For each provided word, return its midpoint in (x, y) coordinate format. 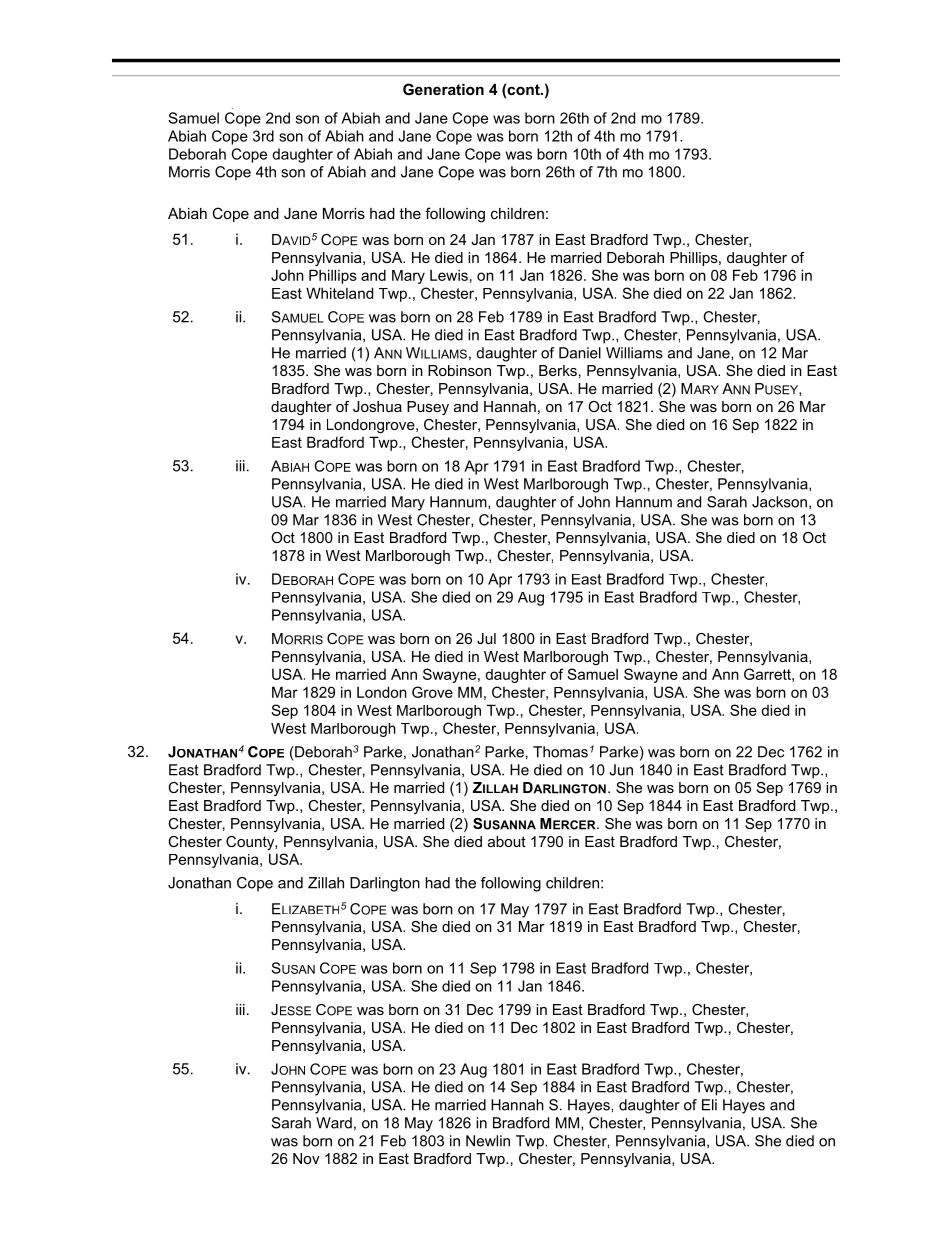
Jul (486, 638)
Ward (334, 1123)
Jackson (779, 502)
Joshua (377, 406)
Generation (443, 89)
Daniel (580, 353)
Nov (306, 1158)
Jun (621, 770)
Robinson (459, 370)
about (507, 841)
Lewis (449, 275)
